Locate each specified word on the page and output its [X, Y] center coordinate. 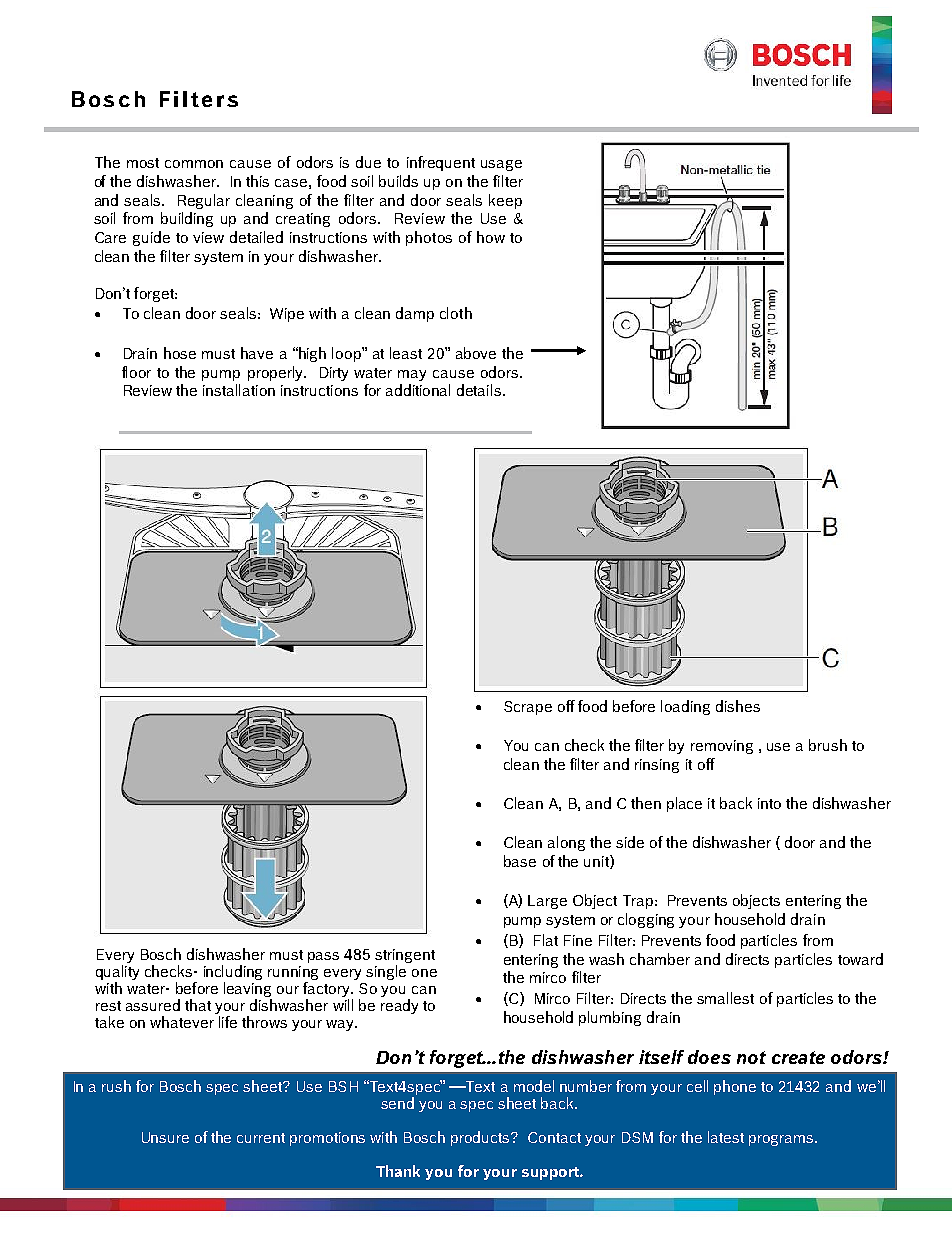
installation [239, 390]
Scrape [528, 708]
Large [547, 902]
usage [501, 165]
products [481, 1138]
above [476, 353]
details [480, 390]
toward [860, 959]
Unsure [165, 1137]
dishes [738, 706]
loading [685, 707]
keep [505, 201]
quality [117, 972]
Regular [204, 201]
